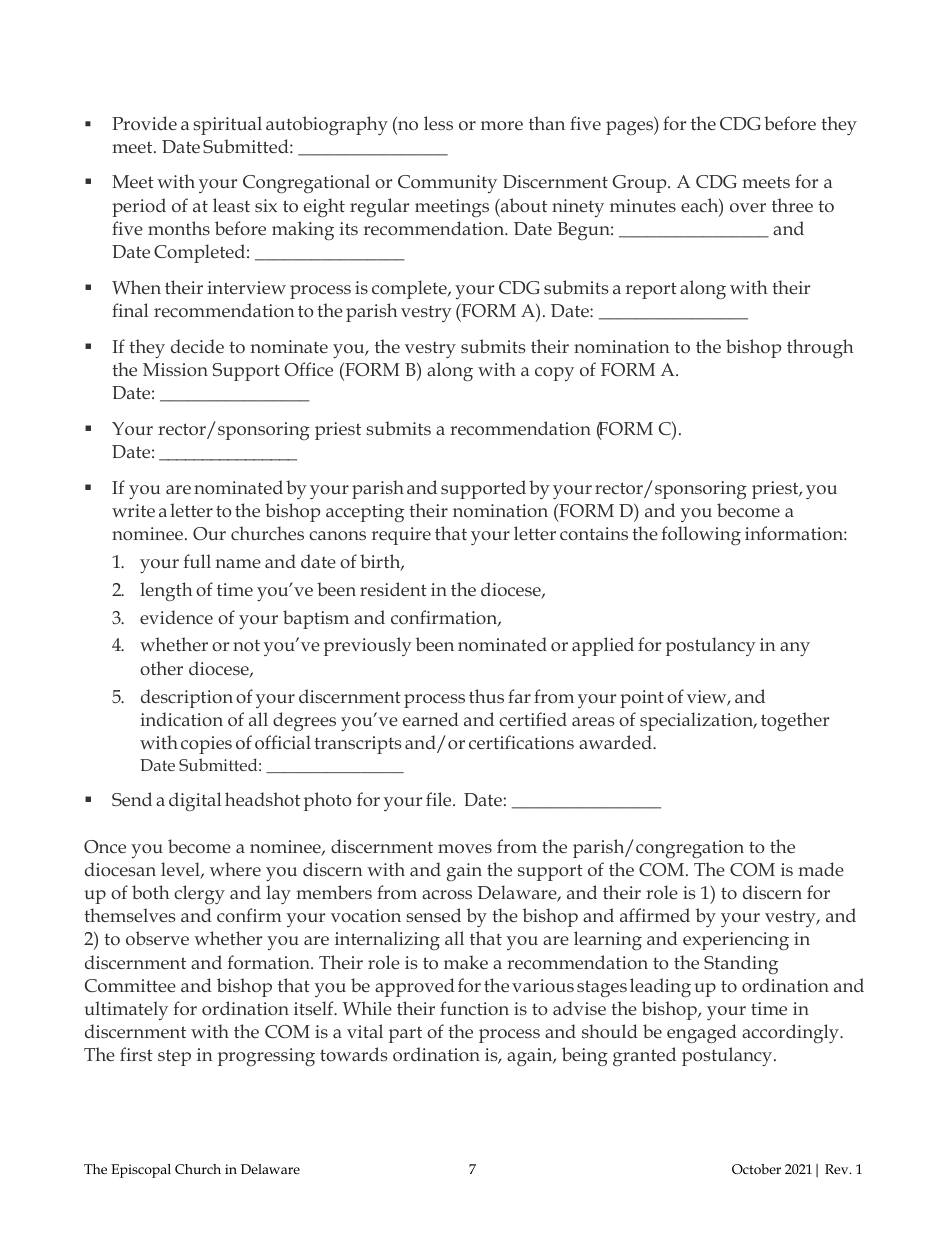 Image resolution: width=952 pixels, height=1233 pixels. Describe the element at coordinates (447, 184) in the page. I see `Community` at that location.
